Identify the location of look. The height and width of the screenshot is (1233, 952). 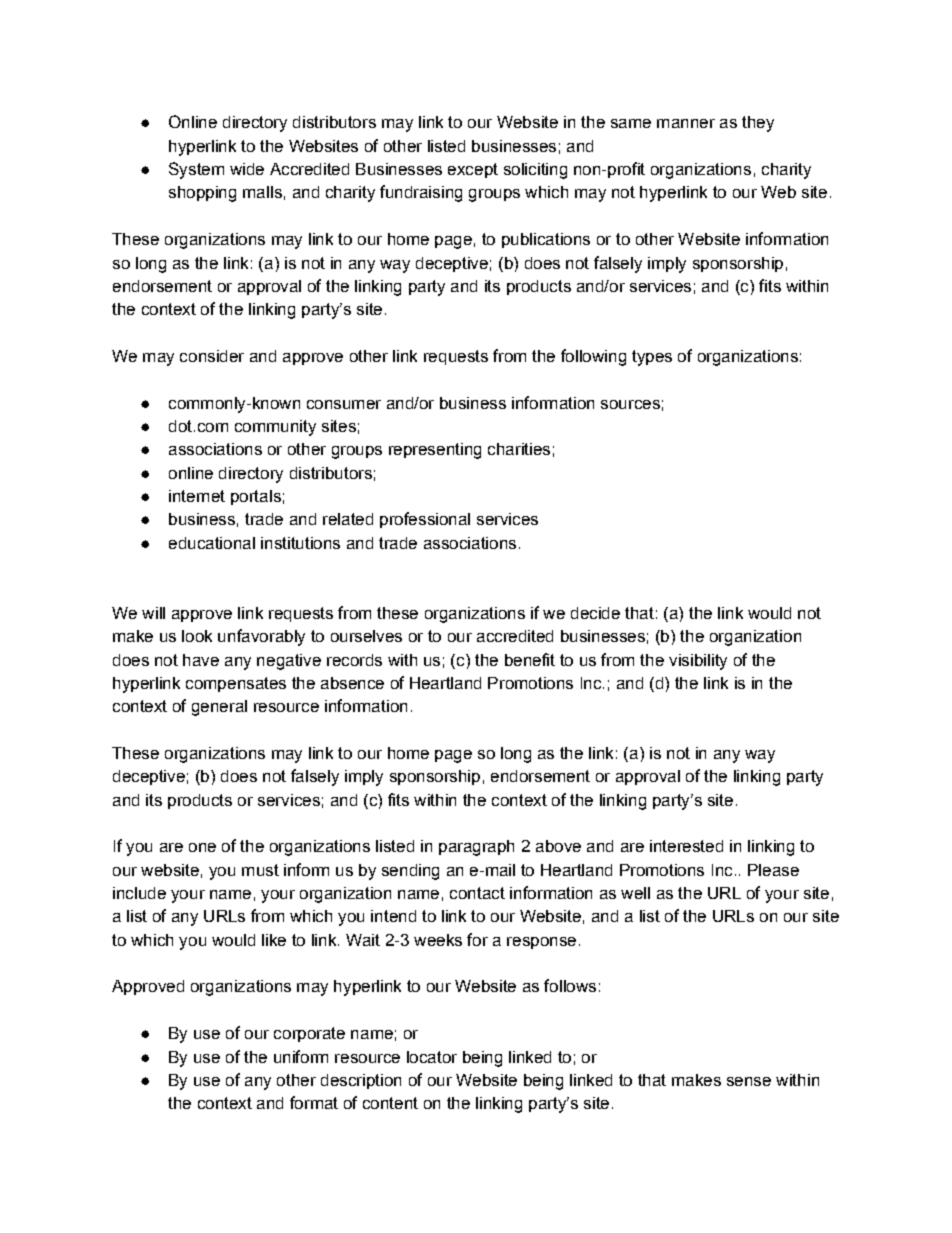
(197, 636).
